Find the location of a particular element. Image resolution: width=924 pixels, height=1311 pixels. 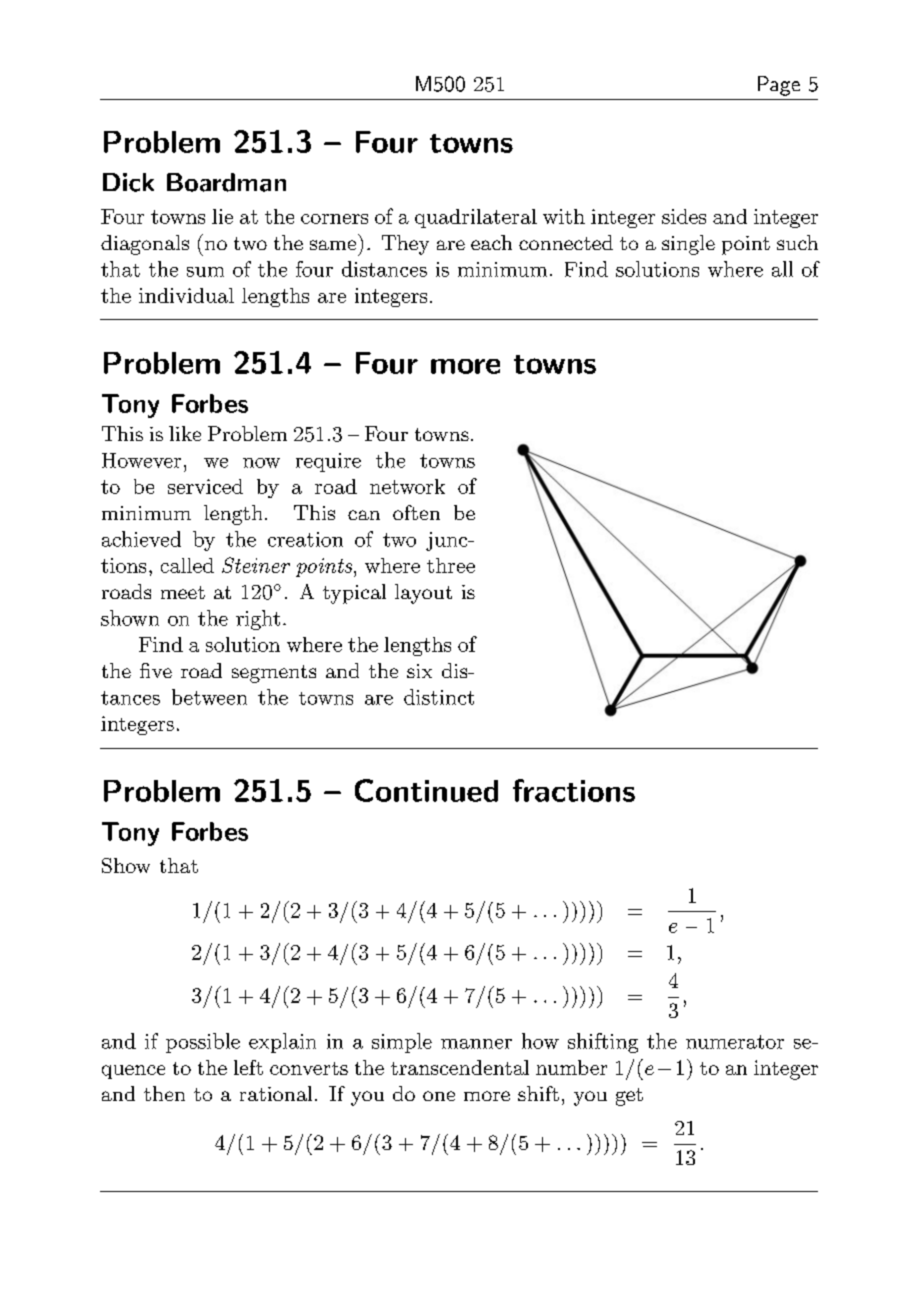

like is located at coordinates (185, 433).
